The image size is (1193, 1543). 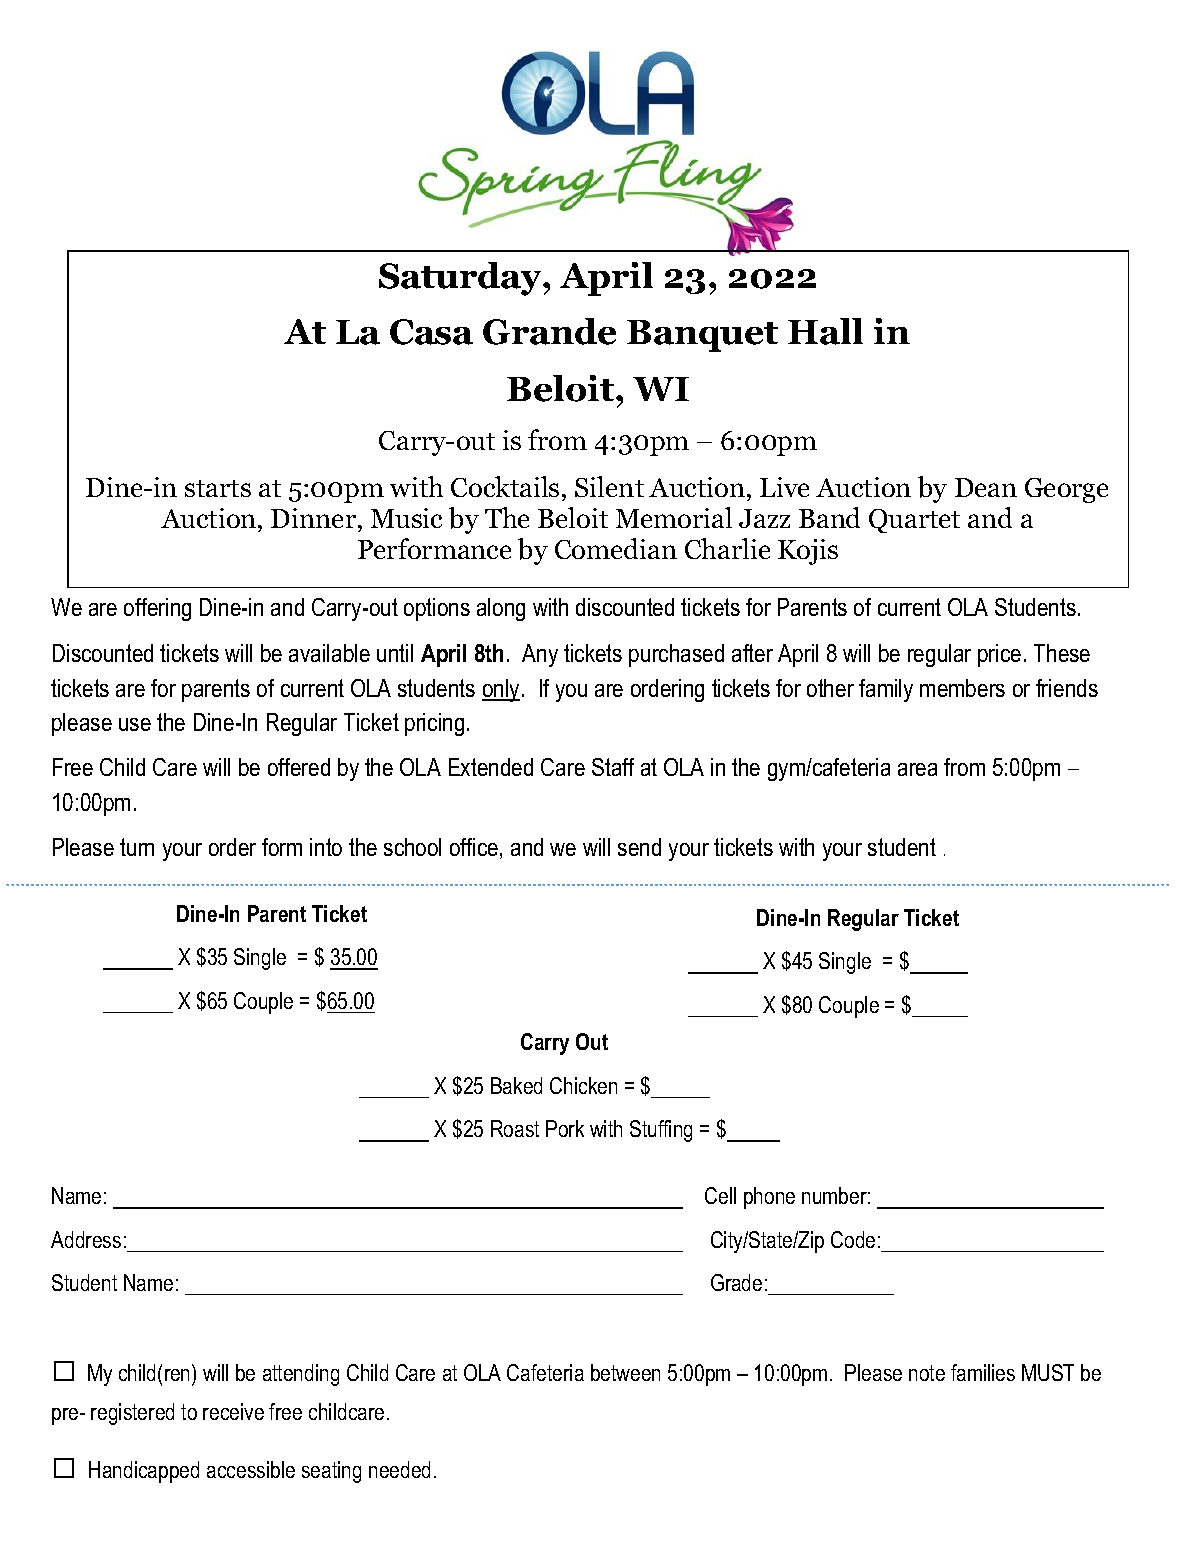 I want to click on Casa, so click(x=431, y=332).
